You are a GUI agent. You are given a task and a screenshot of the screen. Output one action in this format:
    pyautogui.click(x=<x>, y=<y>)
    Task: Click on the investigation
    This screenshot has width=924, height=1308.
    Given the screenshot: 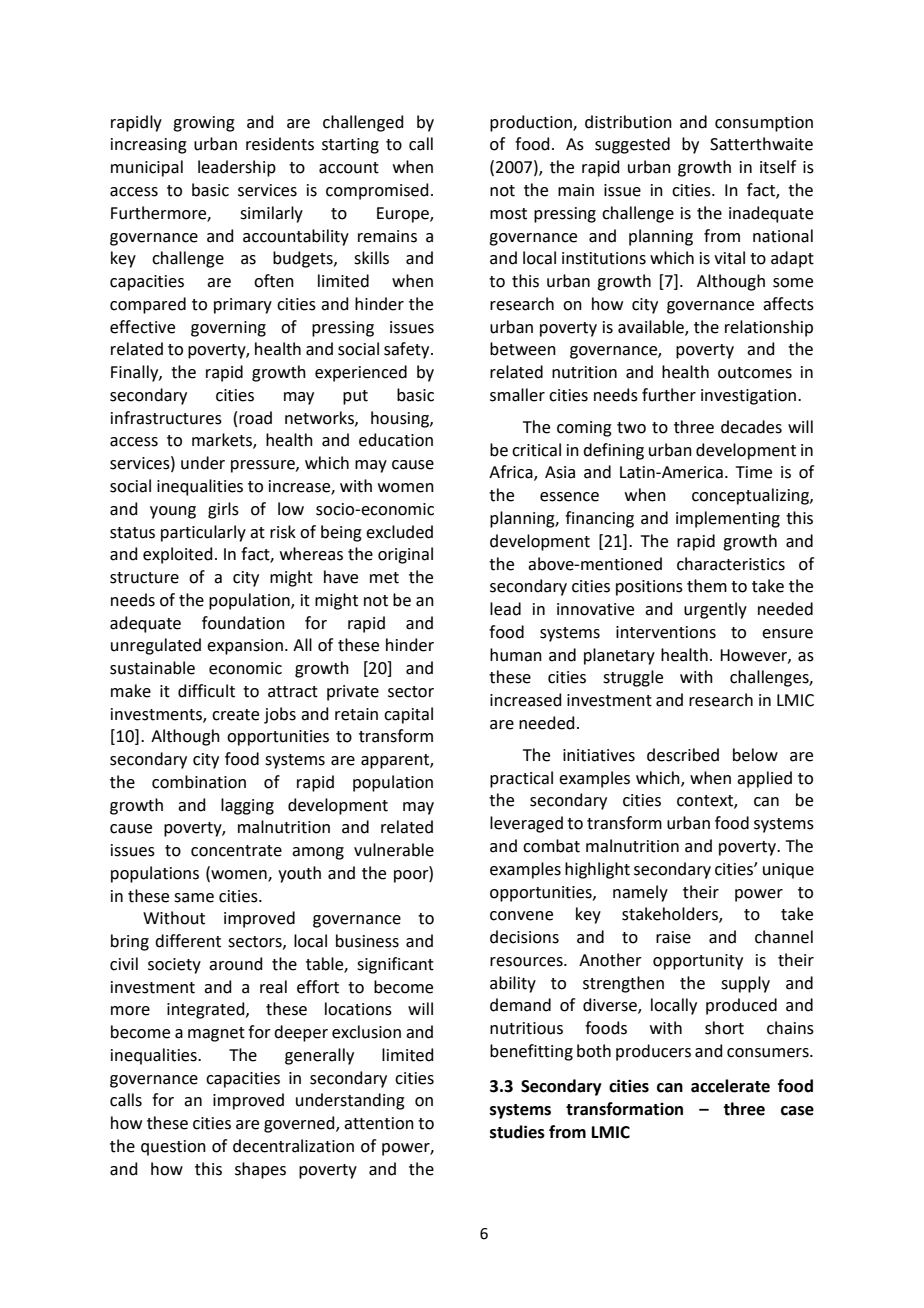 What is the action you would take?
    pyautogui.click(x=748, y=397)
